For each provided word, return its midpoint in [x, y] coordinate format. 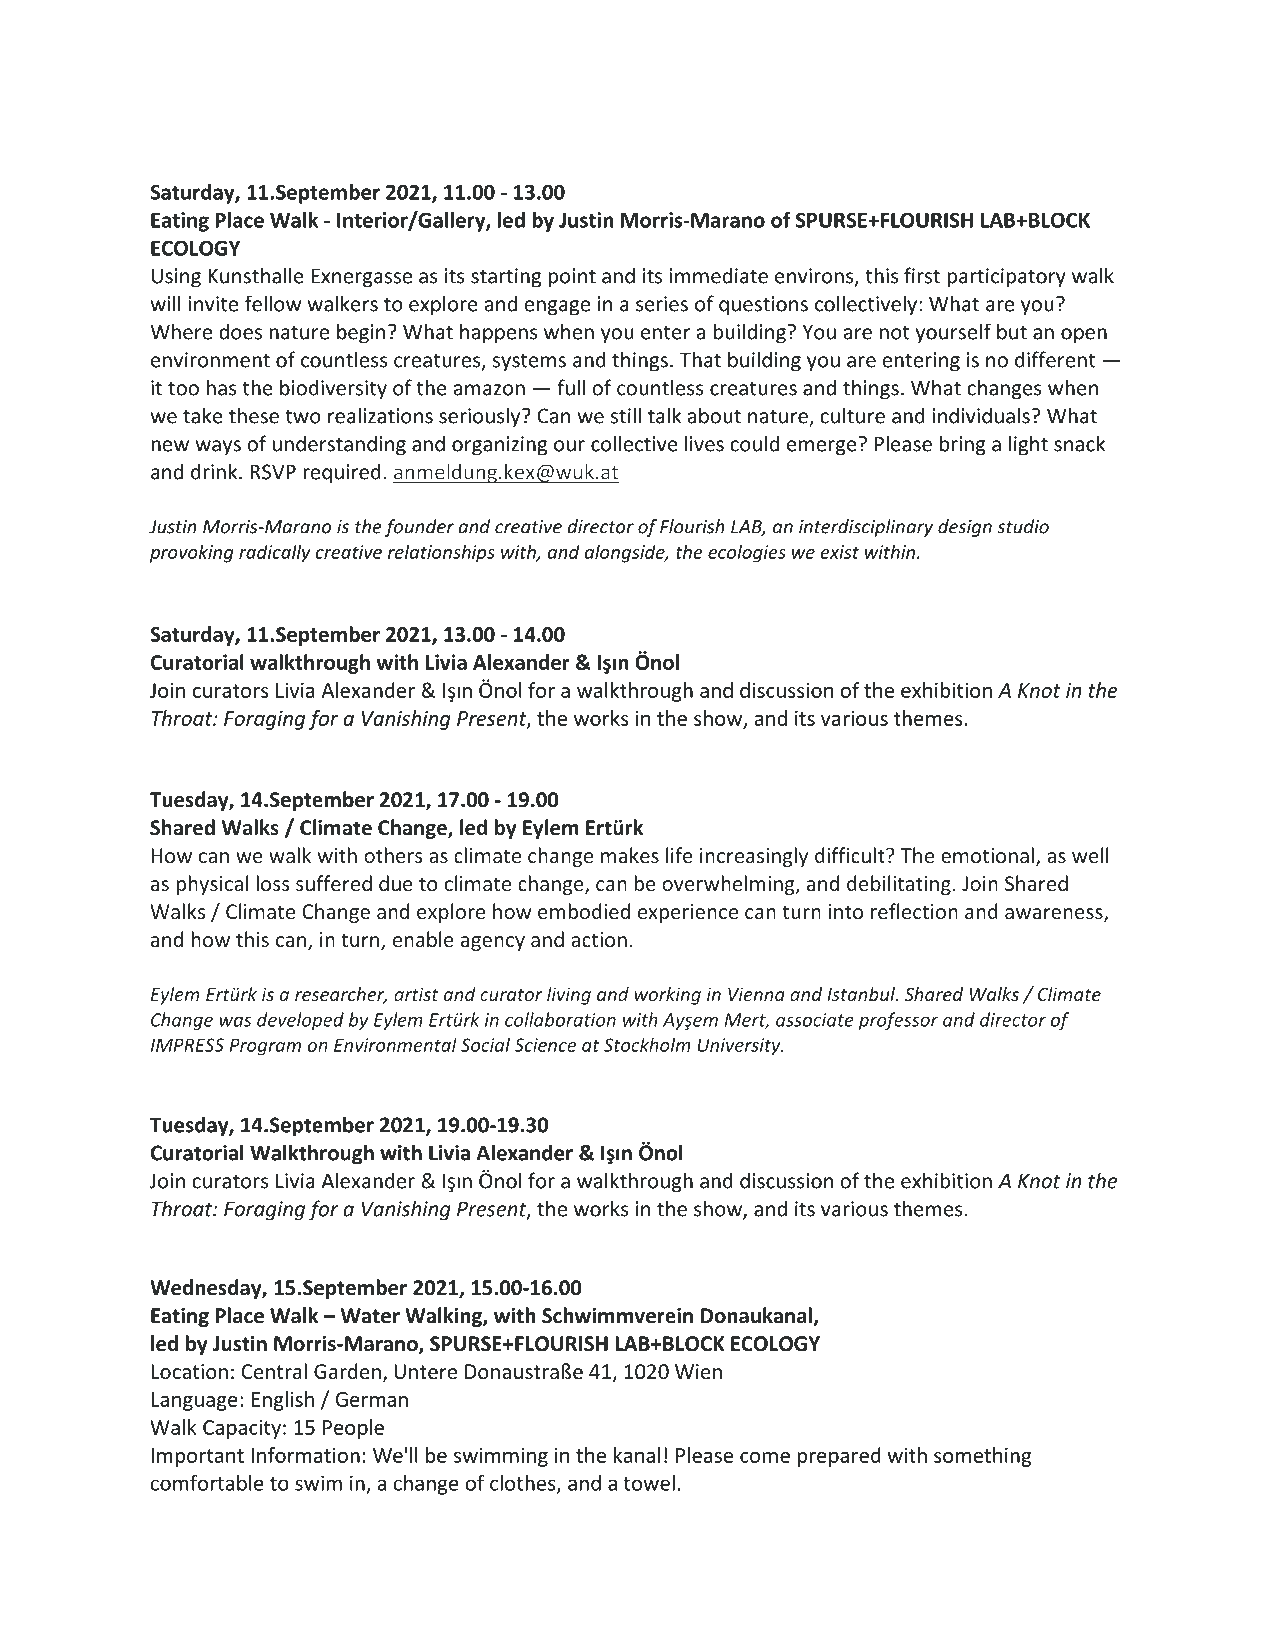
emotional [987, 855]
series [662, 304]
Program [265, 1047]
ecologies [747, 553]
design [965, 528]
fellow [273, 303]
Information [305, 1455]
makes [630, 855]
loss [273, 883]
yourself [953, 333]
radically [275, 553]
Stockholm [647, 1044]
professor [898, 1021]
